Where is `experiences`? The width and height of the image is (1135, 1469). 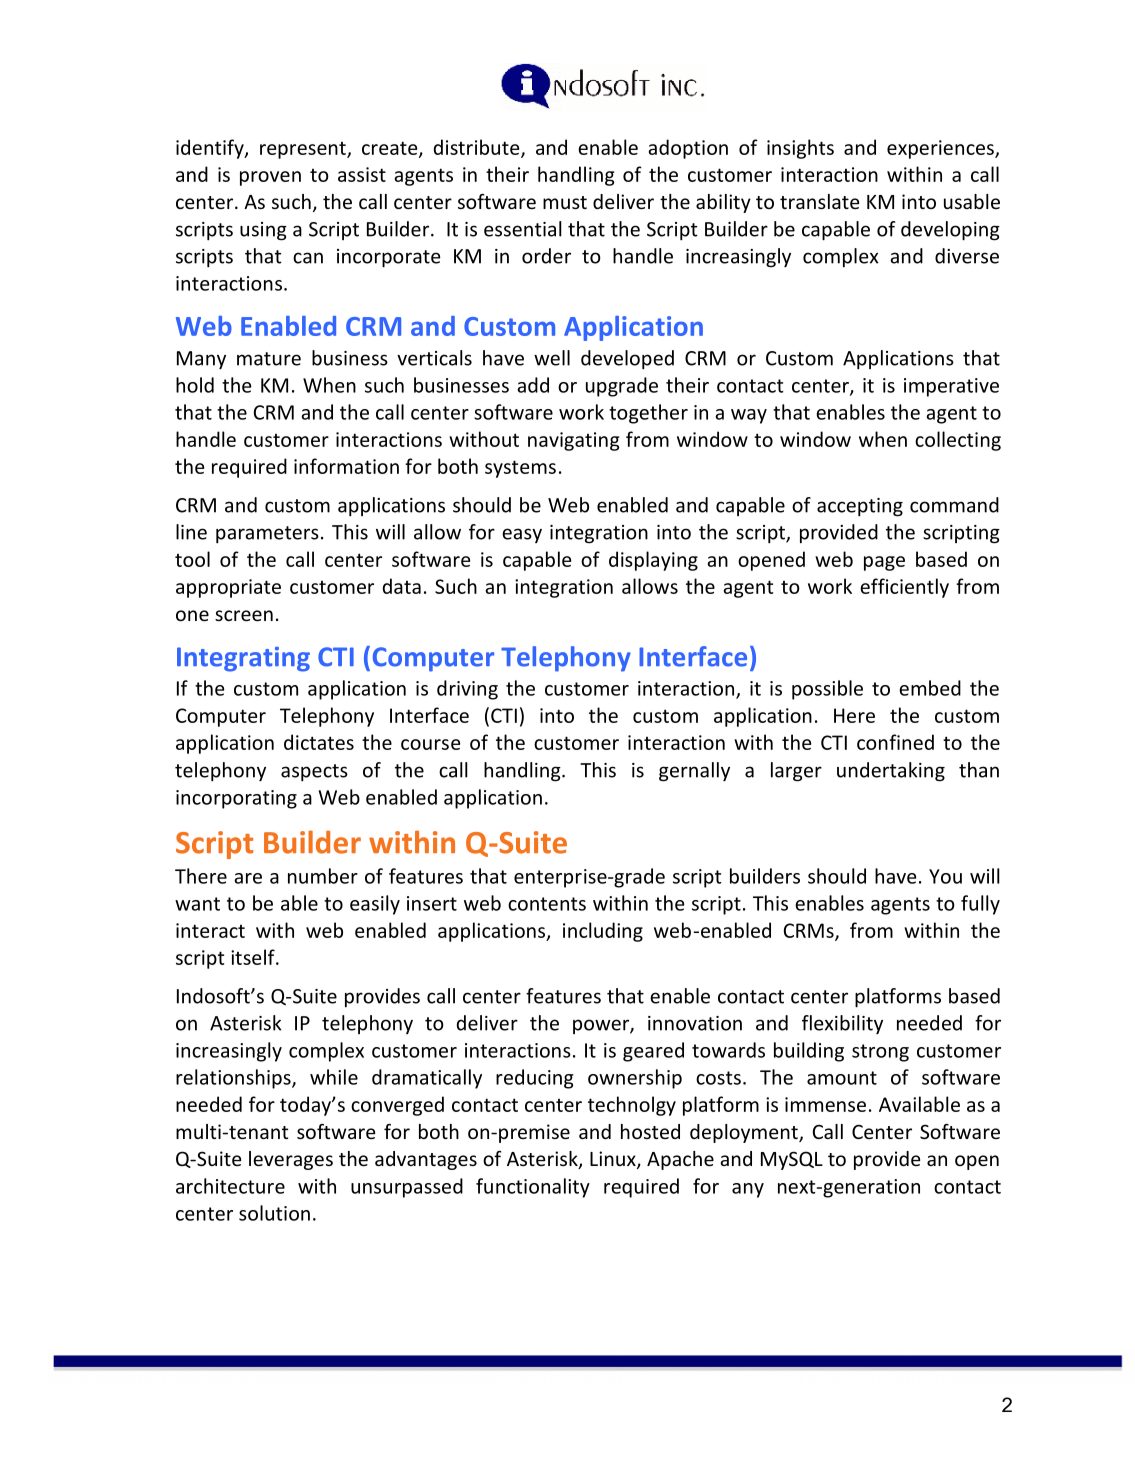
experiences is located at coordinates (941, 149).
